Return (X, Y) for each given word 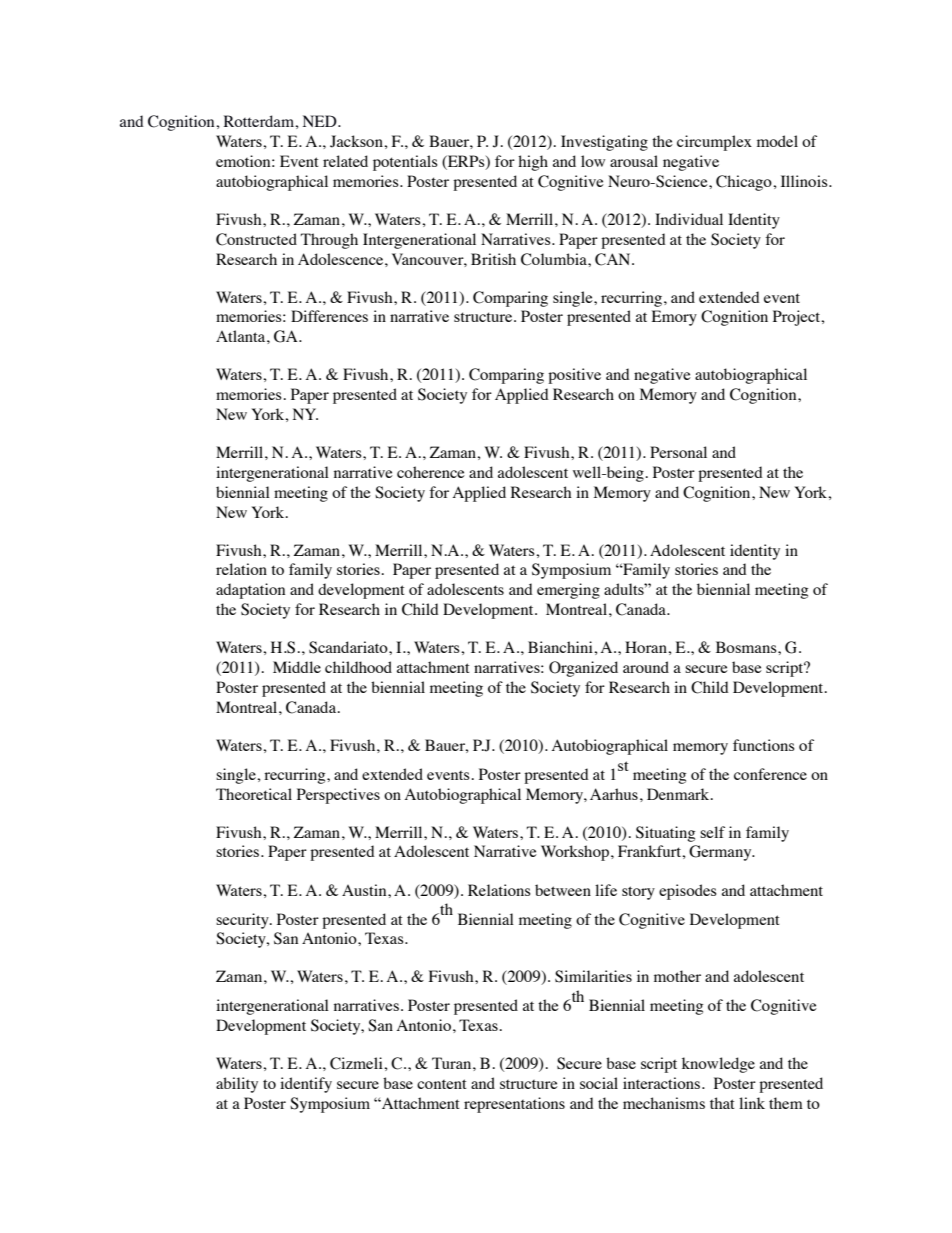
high (533, 163)
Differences (329, 316)
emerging (568, 591)
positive (574, 376)
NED (321, 121)
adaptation (250, 591)
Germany (721, 853)
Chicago (745, 183)
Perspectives (338, 796)
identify (306, 1085)
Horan (647, 647)
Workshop (575, 853)
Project (798, 318)
